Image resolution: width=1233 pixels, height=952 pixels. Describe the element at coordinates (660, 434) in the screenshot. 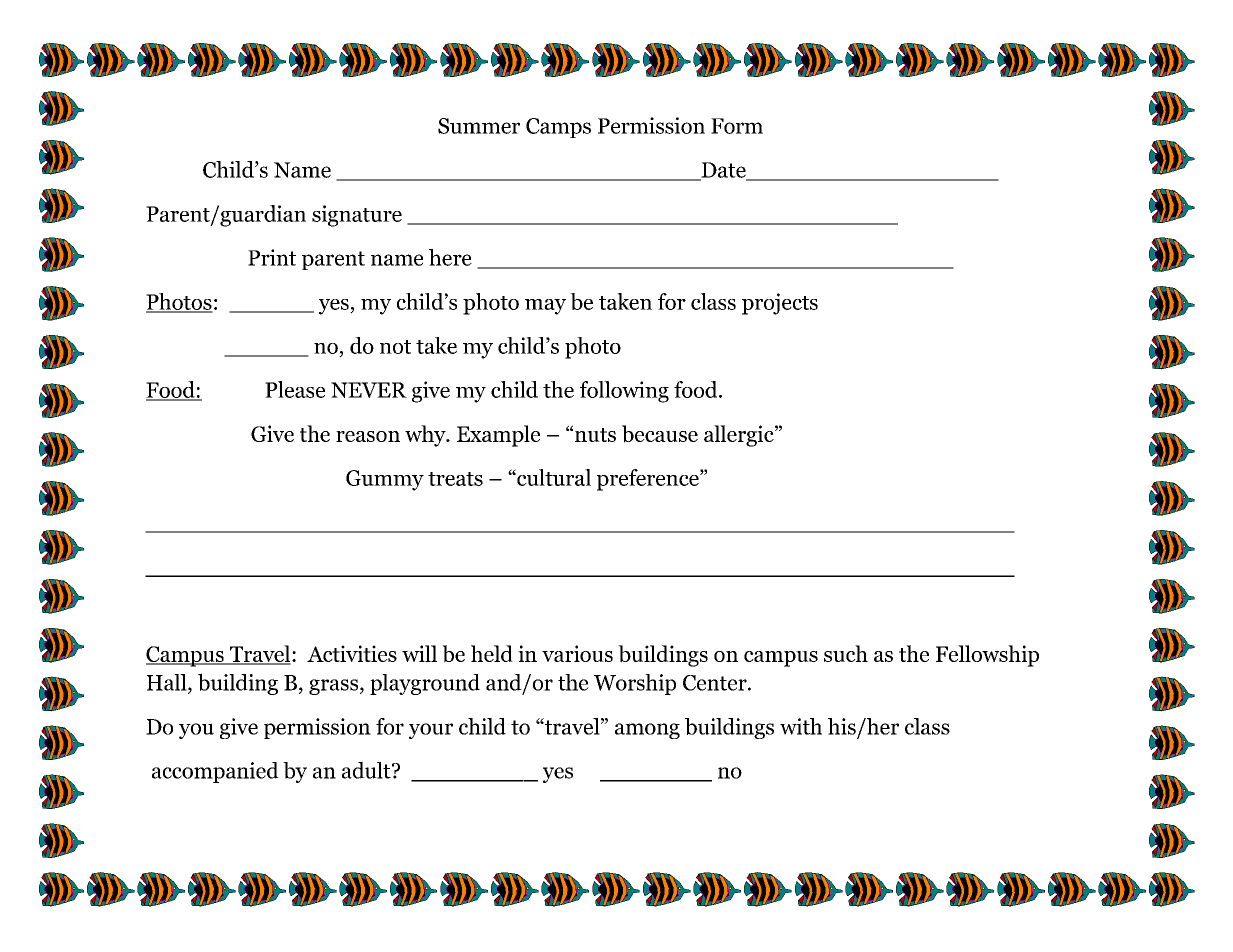

I see `because` at that location.
